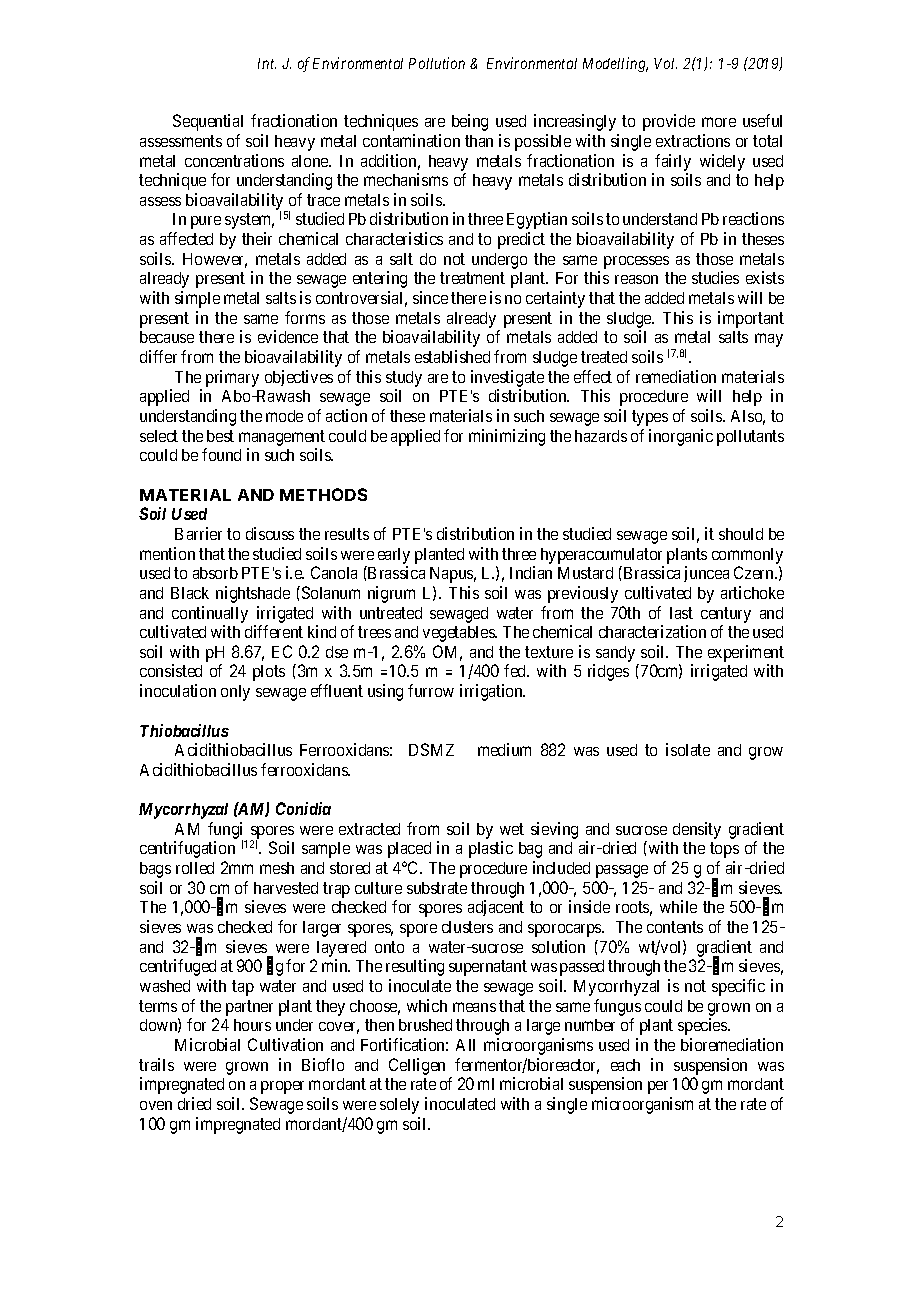  What do you see at coordinates (472, 278) in the screenshot?
I see `treatment` at bounding box center [472, 278].
